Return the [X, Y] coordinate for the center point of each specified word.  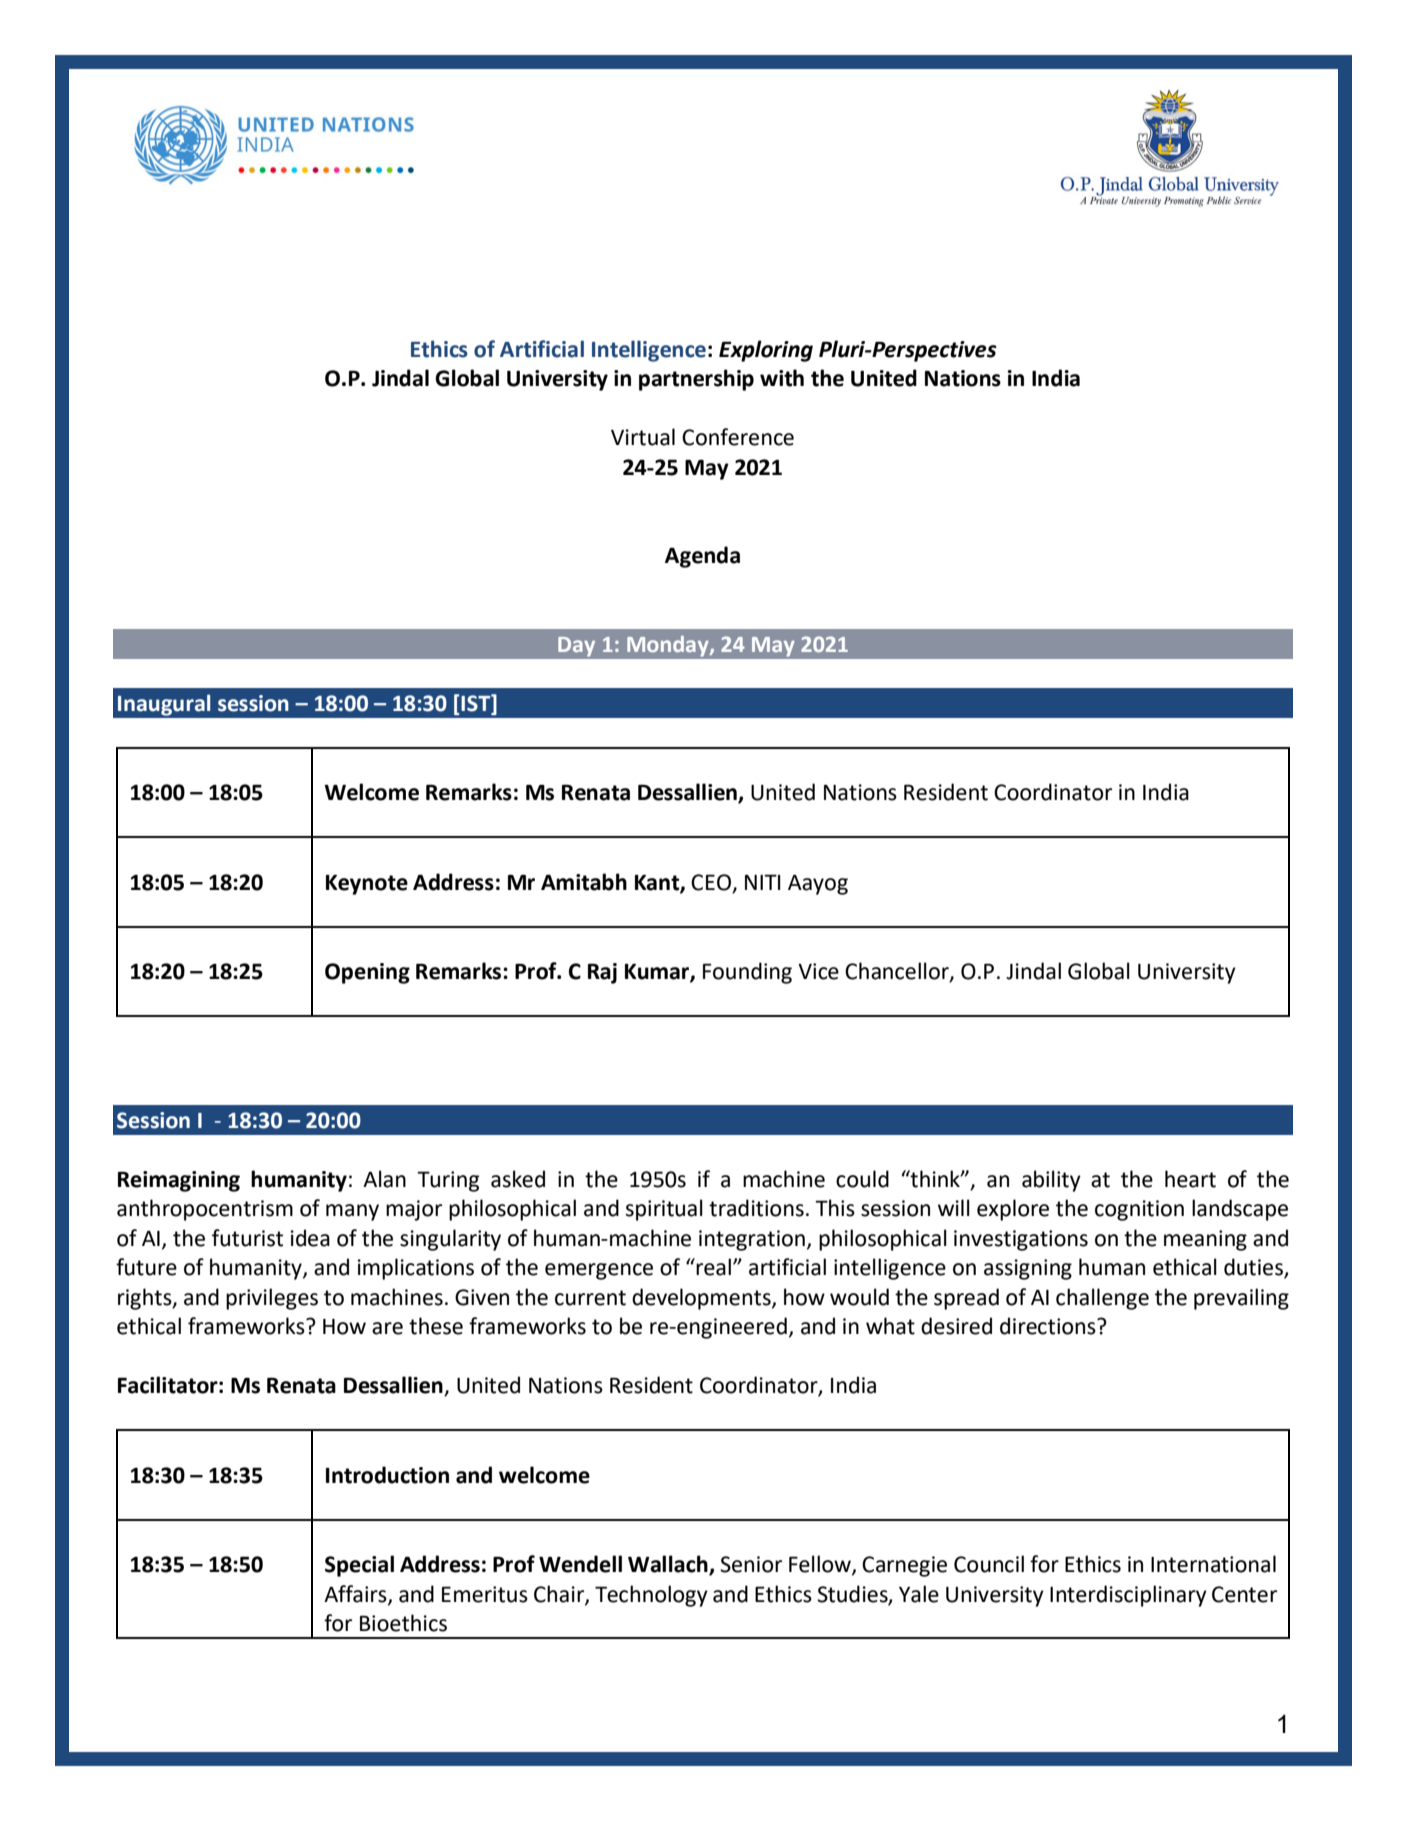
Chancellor [898, 972]
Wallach [669, 1565]
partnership [696, 380]
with [782, 378]
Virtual [643, 437]
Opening [367, 973]
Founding [747, 973]
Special [359, 1566]
